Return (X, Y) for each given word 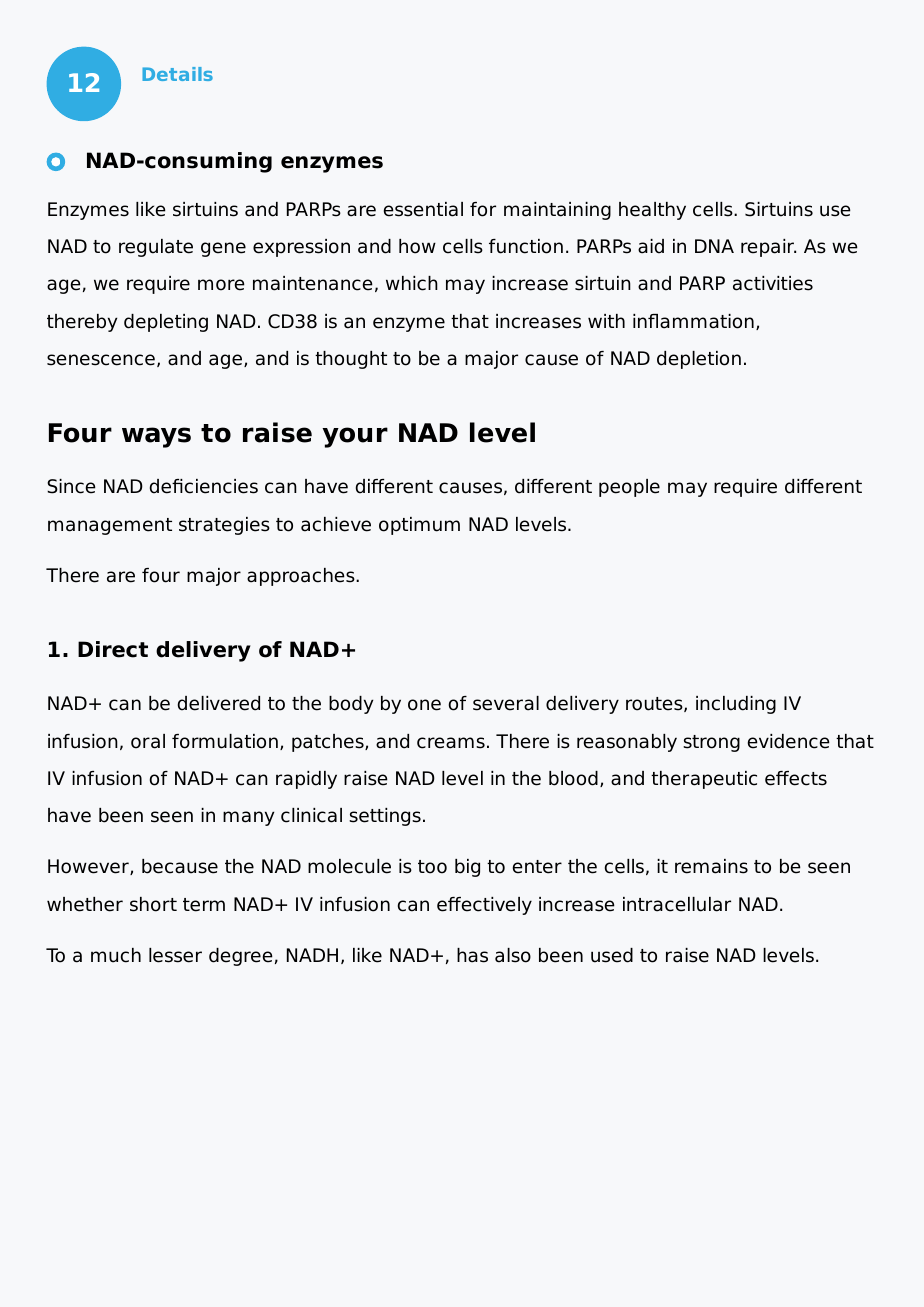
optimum (419, 526)
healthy (652, 211)
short (153, 904)
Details (177, 74)
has (472, 955)
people (629, 488)
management (110, 526)
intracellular (677, 904)
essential (423, 209)
